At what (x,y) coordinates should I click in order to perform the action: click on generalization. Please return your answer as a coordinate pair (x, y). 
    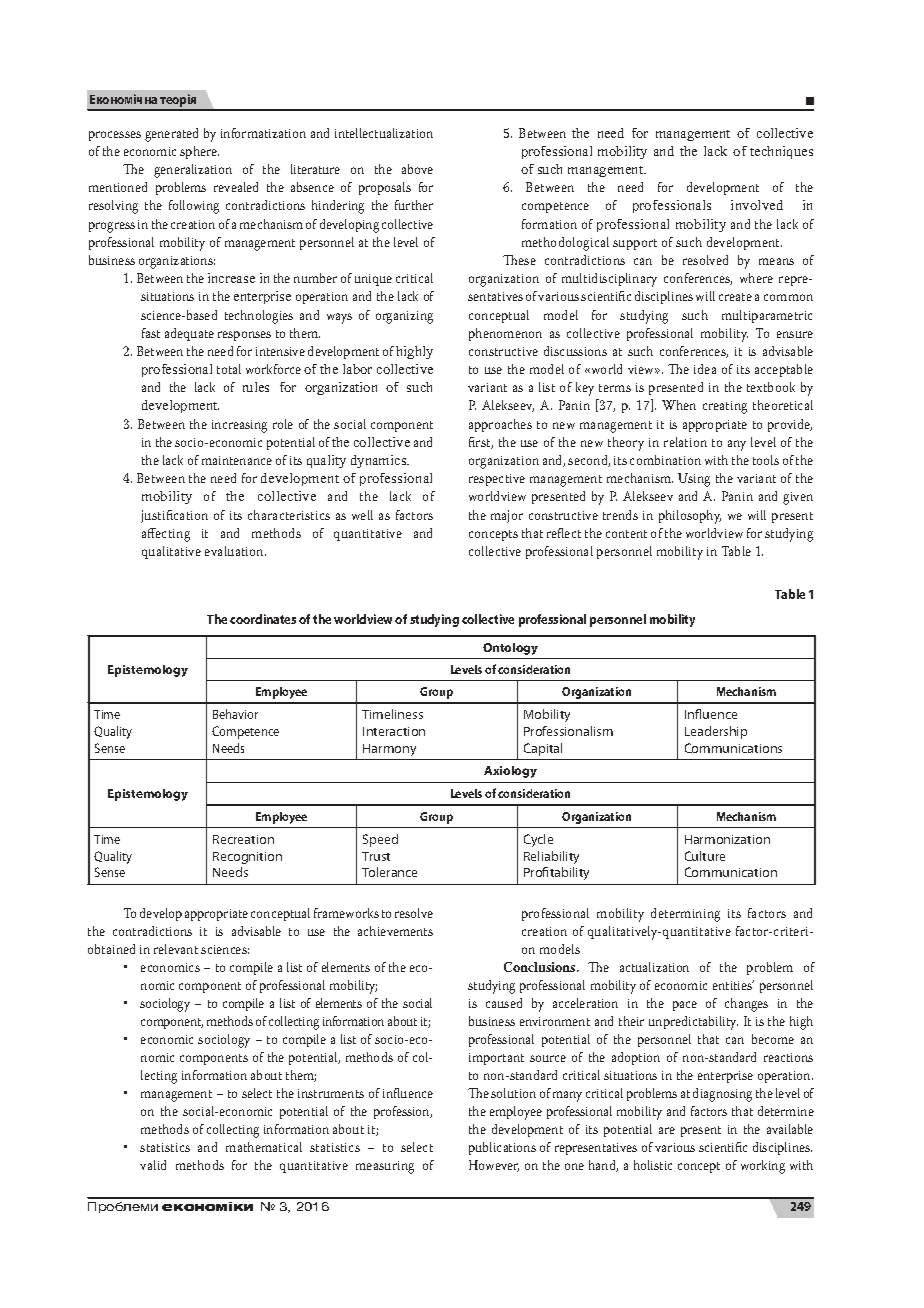
    Looking at the image, I should click on (193, 171).
